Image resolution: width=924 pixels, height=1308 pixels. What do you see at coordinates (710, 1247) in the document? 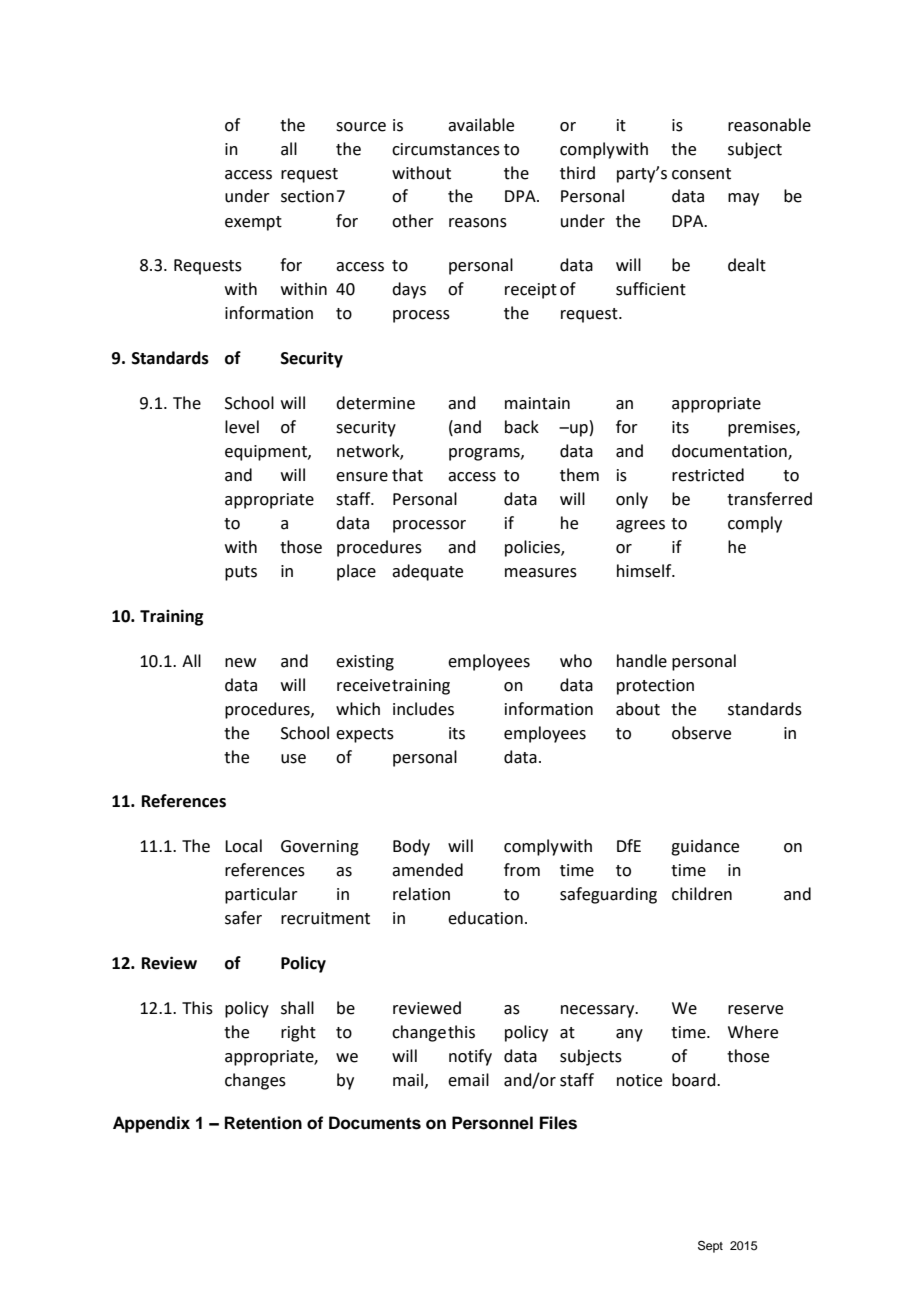
I see `Sept` at bounding box center [710, 1247].
